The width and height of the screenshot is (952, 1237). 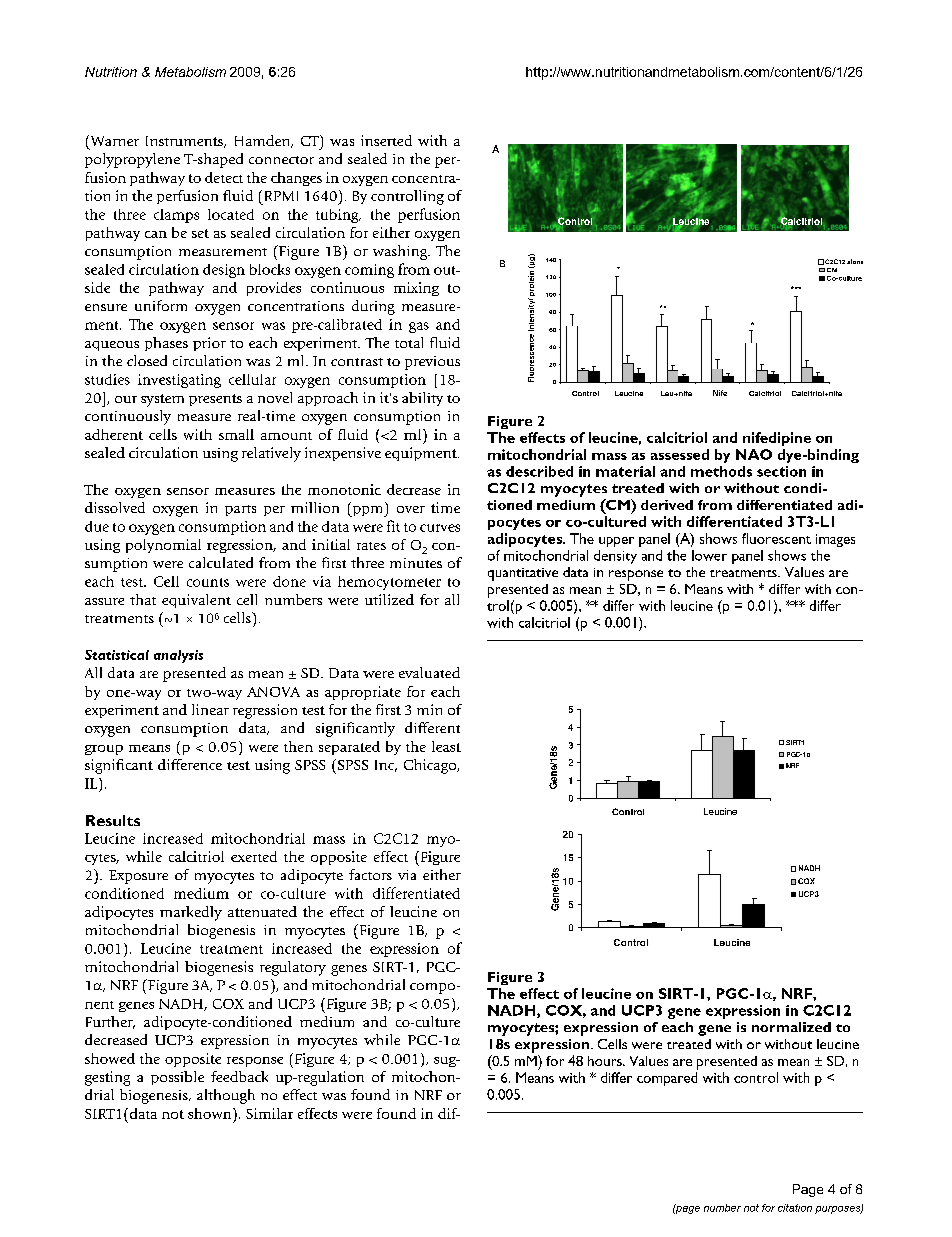 I want to click on alone, so click(x=855, y=261).
